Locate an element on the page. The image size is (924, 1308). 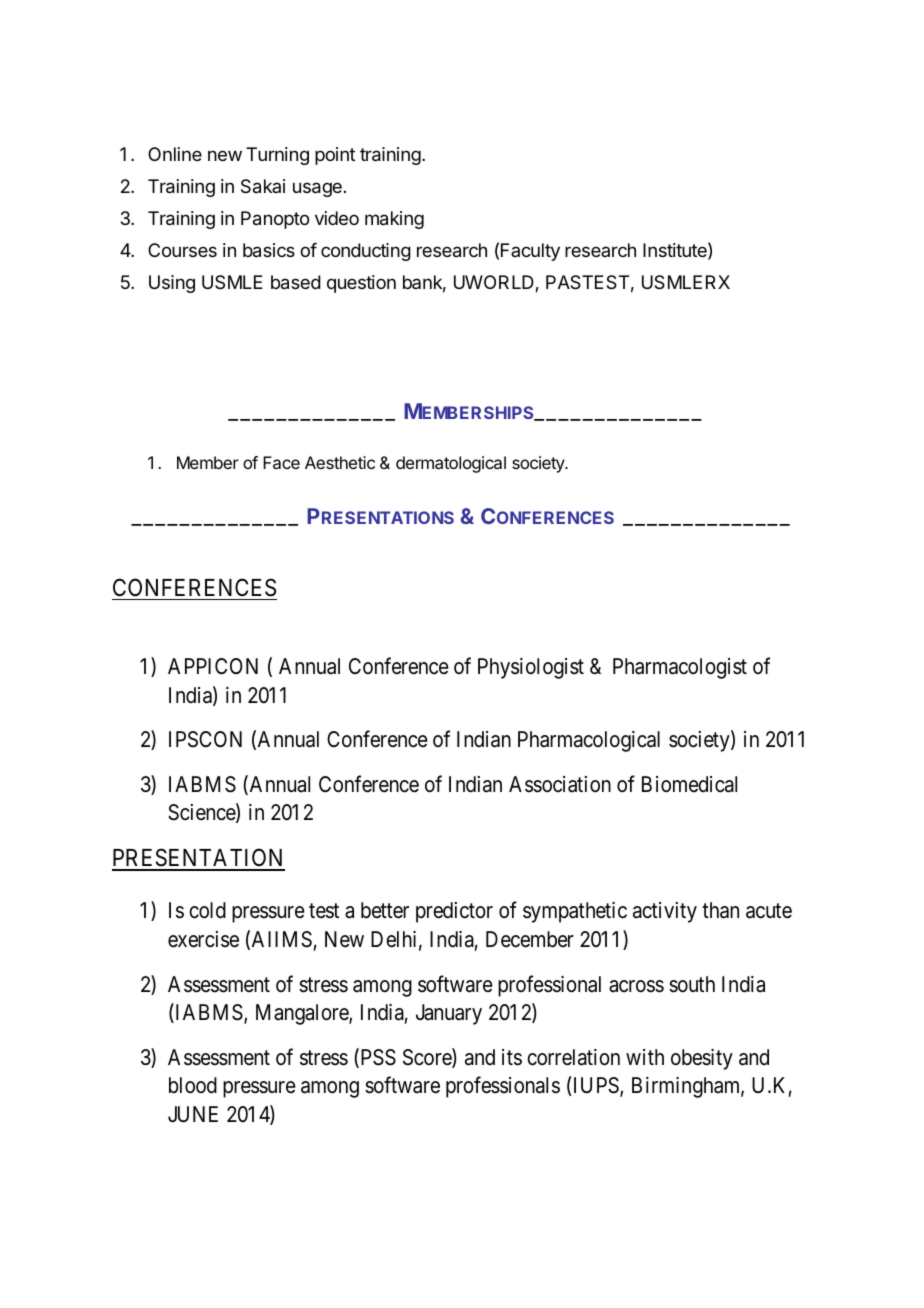
predictor is located at coordinates (454, 912).
